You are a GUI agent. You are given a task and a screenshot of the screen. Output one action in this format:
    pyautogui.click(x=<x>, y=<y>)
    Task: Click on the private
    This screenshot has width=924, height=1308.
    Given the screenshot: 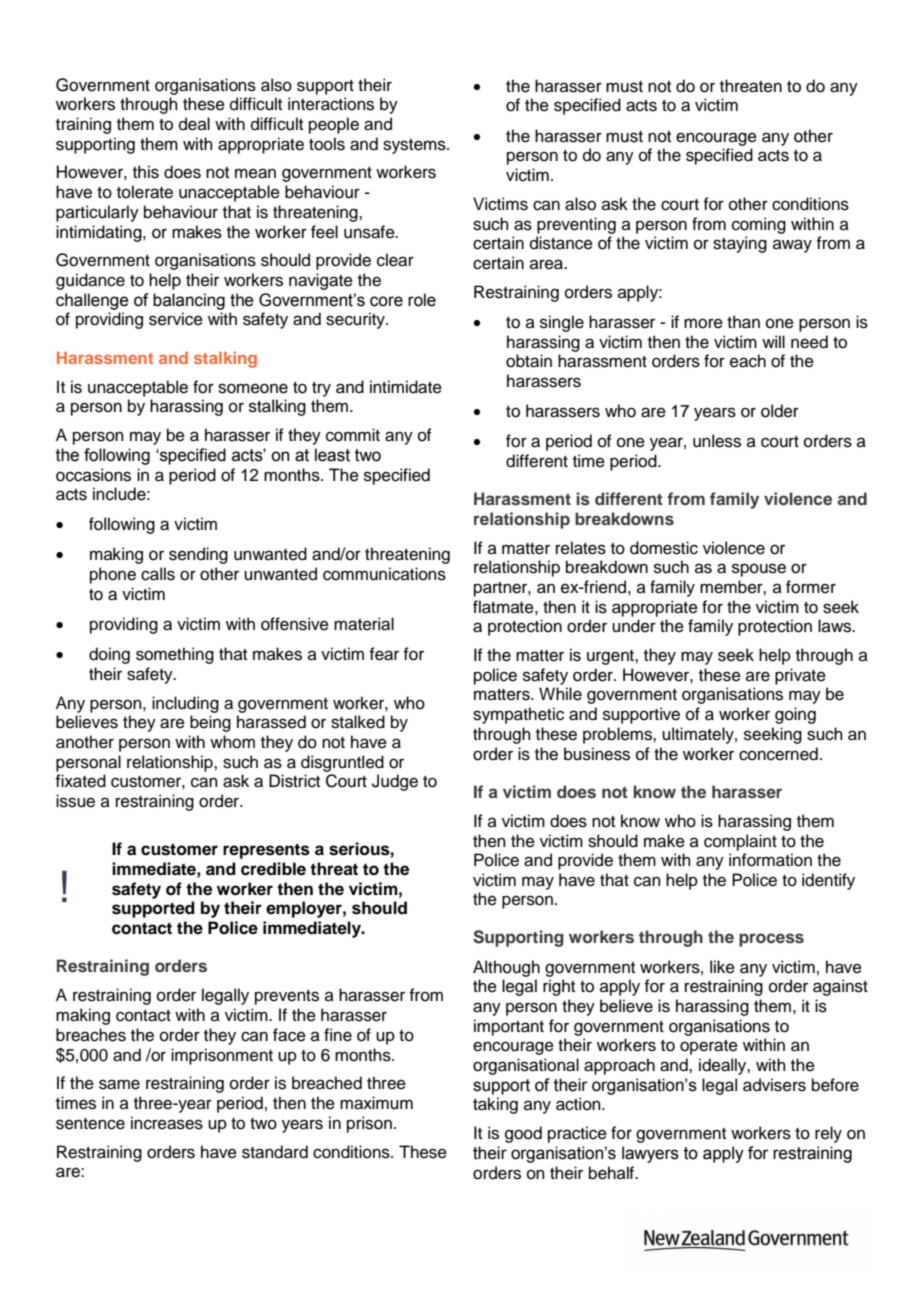 What is the action you would take?
    pyautogui.click(x=800, y=676)
